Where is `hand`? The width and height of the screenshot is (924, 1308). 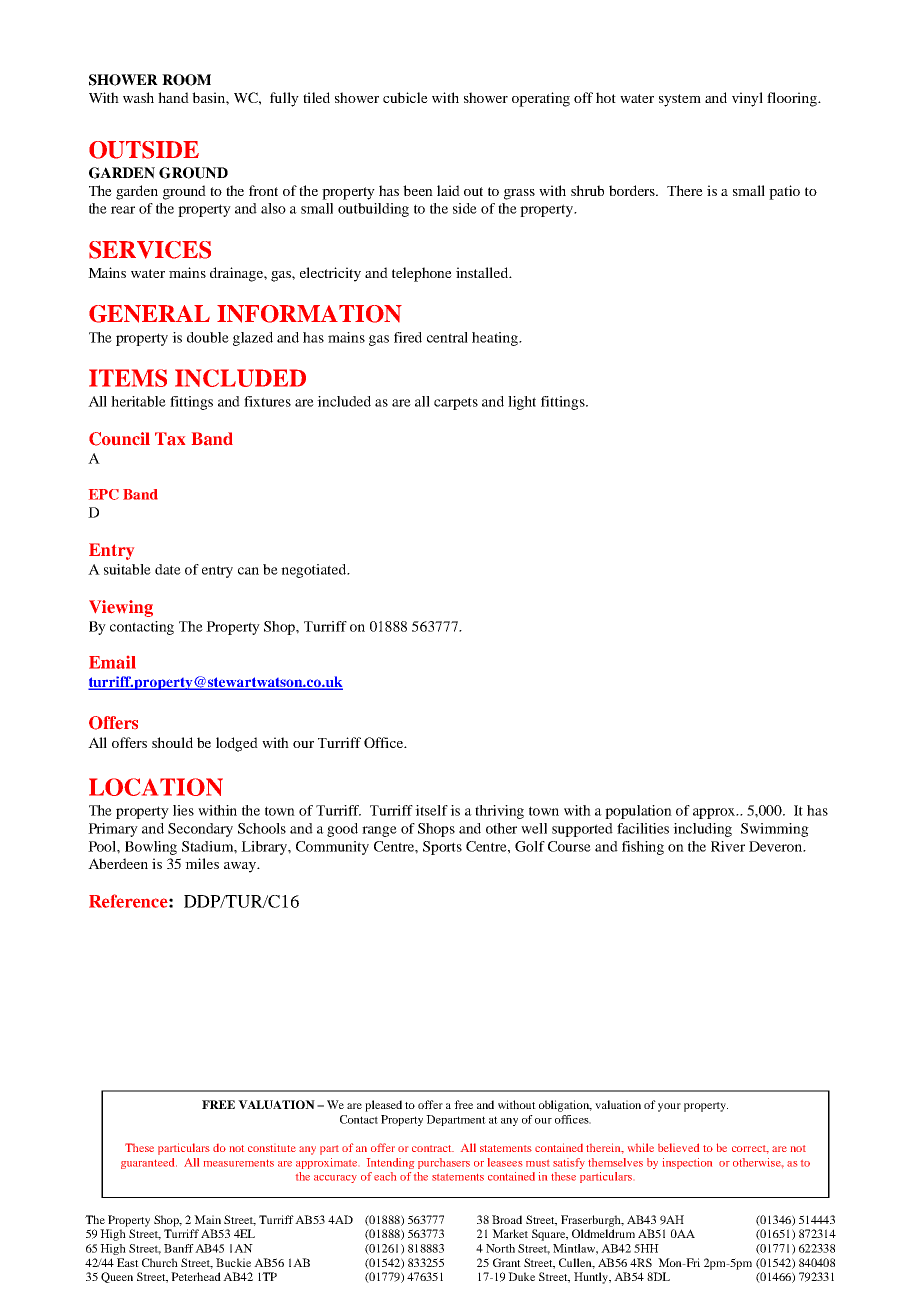 hand is located at coordinates (173, 97).
